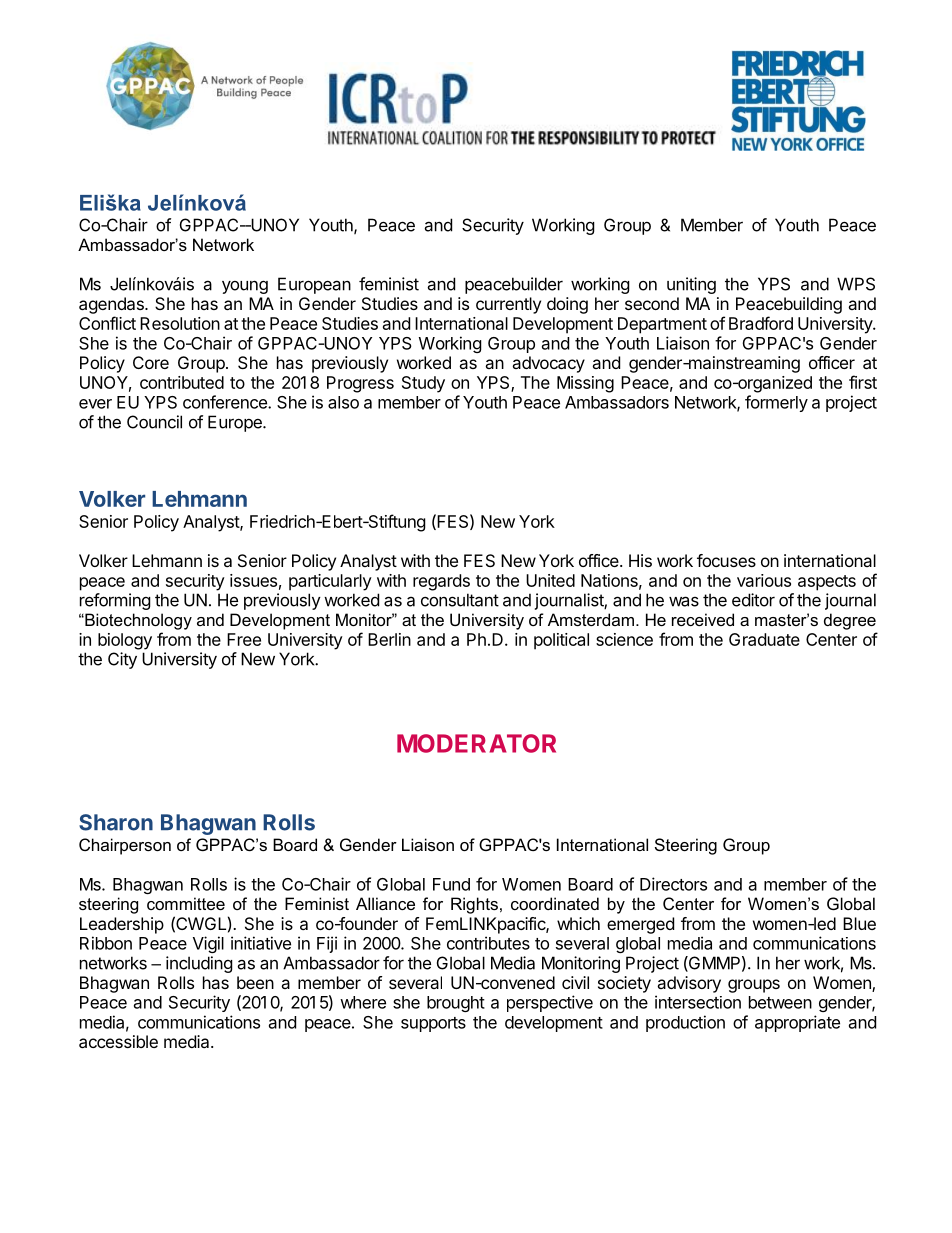  What do you see at coordinates (508, 305) in the page?
I see `currently` at bounding box center [508, 305].
